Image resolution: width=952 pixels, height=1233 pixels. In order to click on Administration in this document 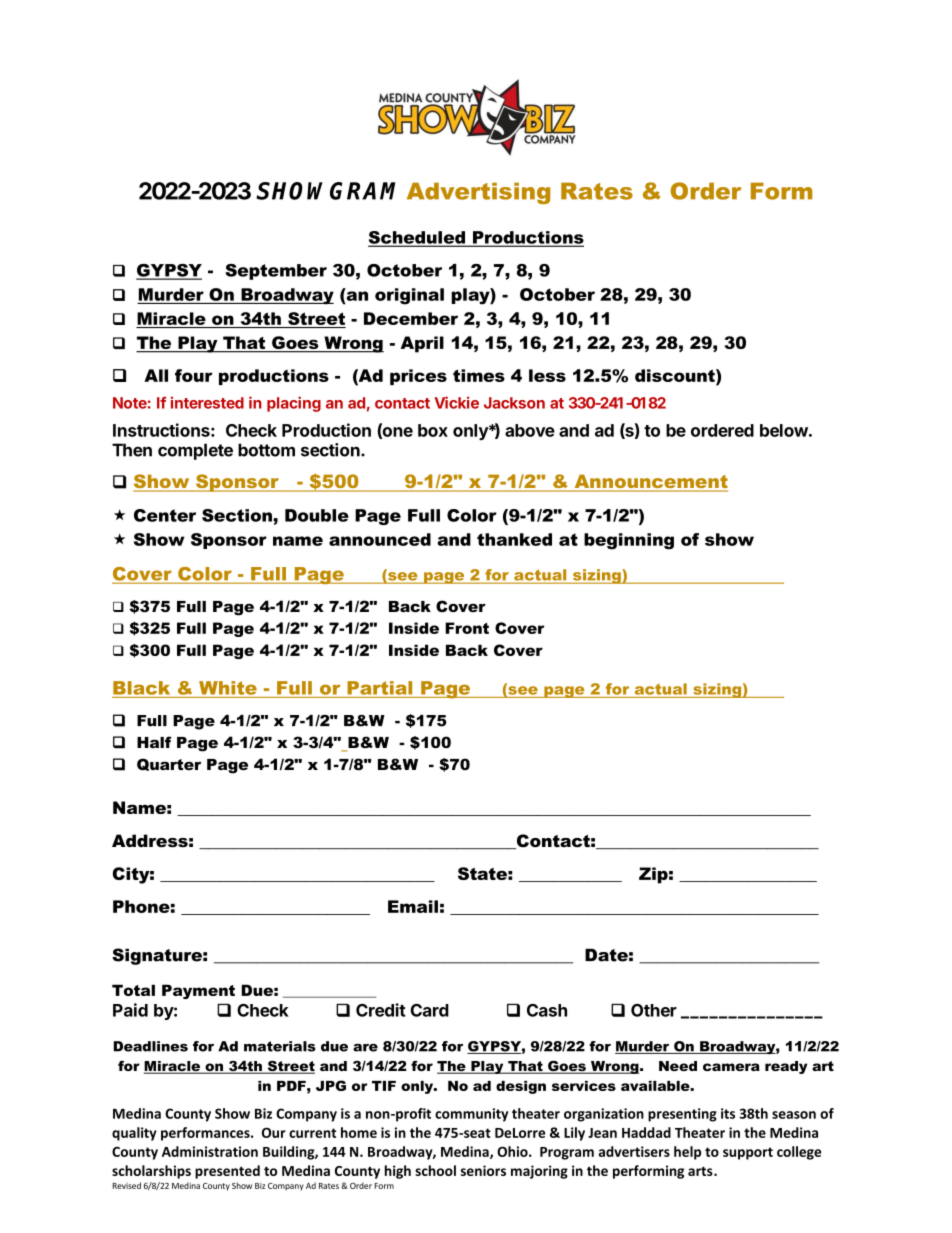, I will do `click(210, 1151)`.
